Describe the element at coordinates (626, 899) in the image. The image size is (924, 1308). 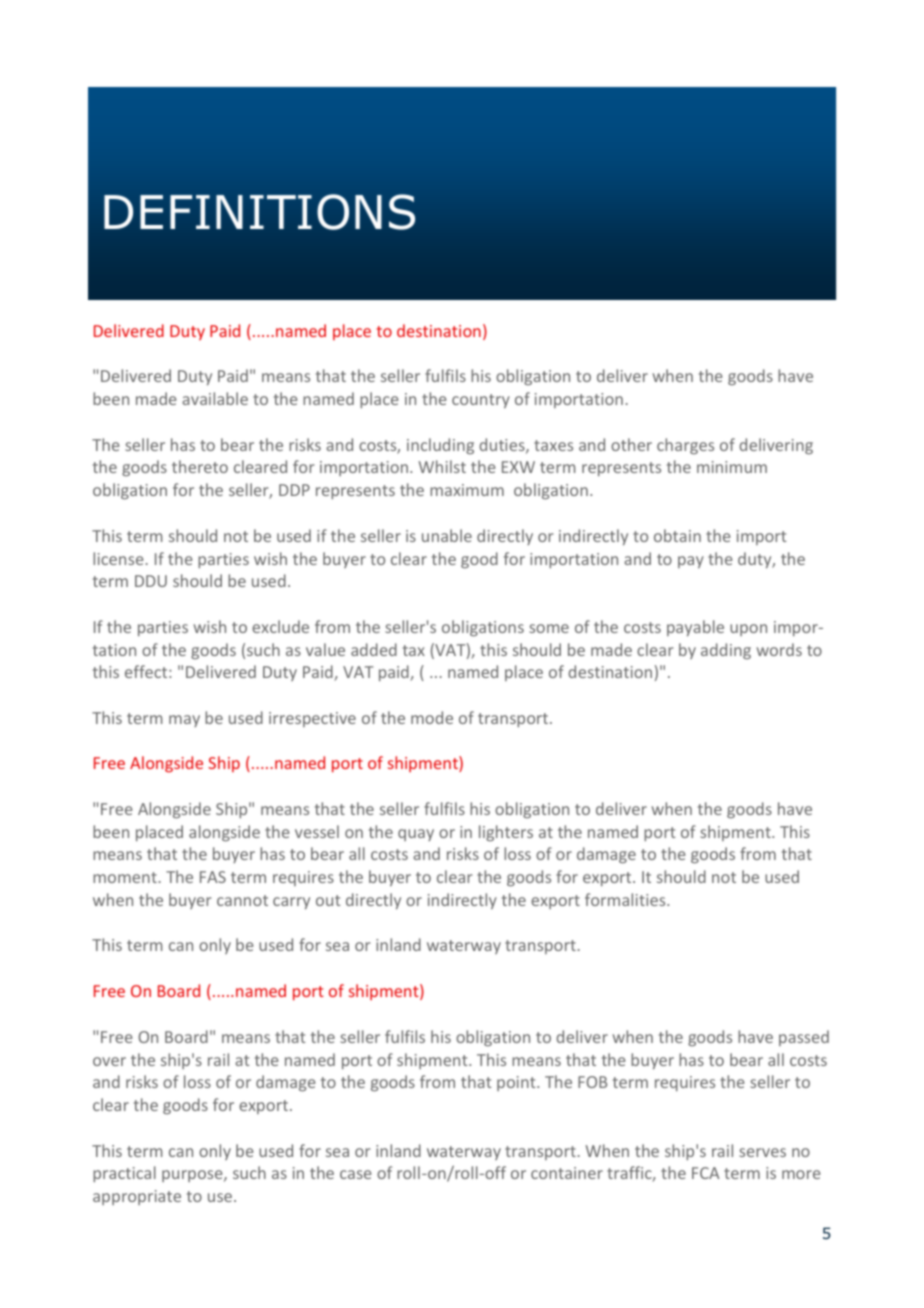
I see `formalities` at that location.
